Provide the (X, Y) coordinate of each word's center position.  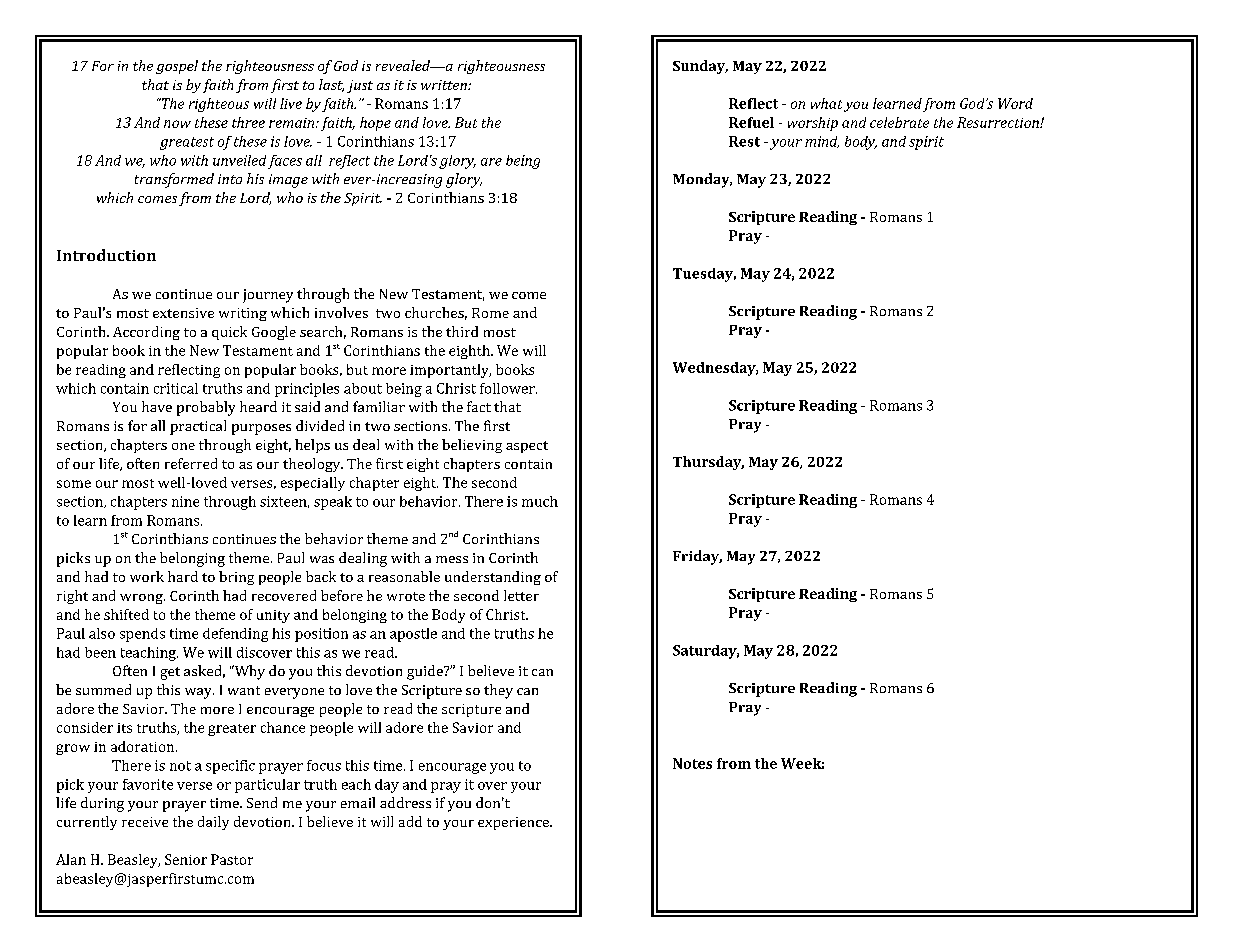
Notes (692, 763)
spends (142, 635)
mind (822, 142)
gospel (177, 67)
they (498, 691)
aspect (527, 447)
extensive (183, 313)
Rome (490, 313)
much (540, 501)
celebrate (899, 122)
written (445, 85)
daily (213, 823)
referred (191, 463)
